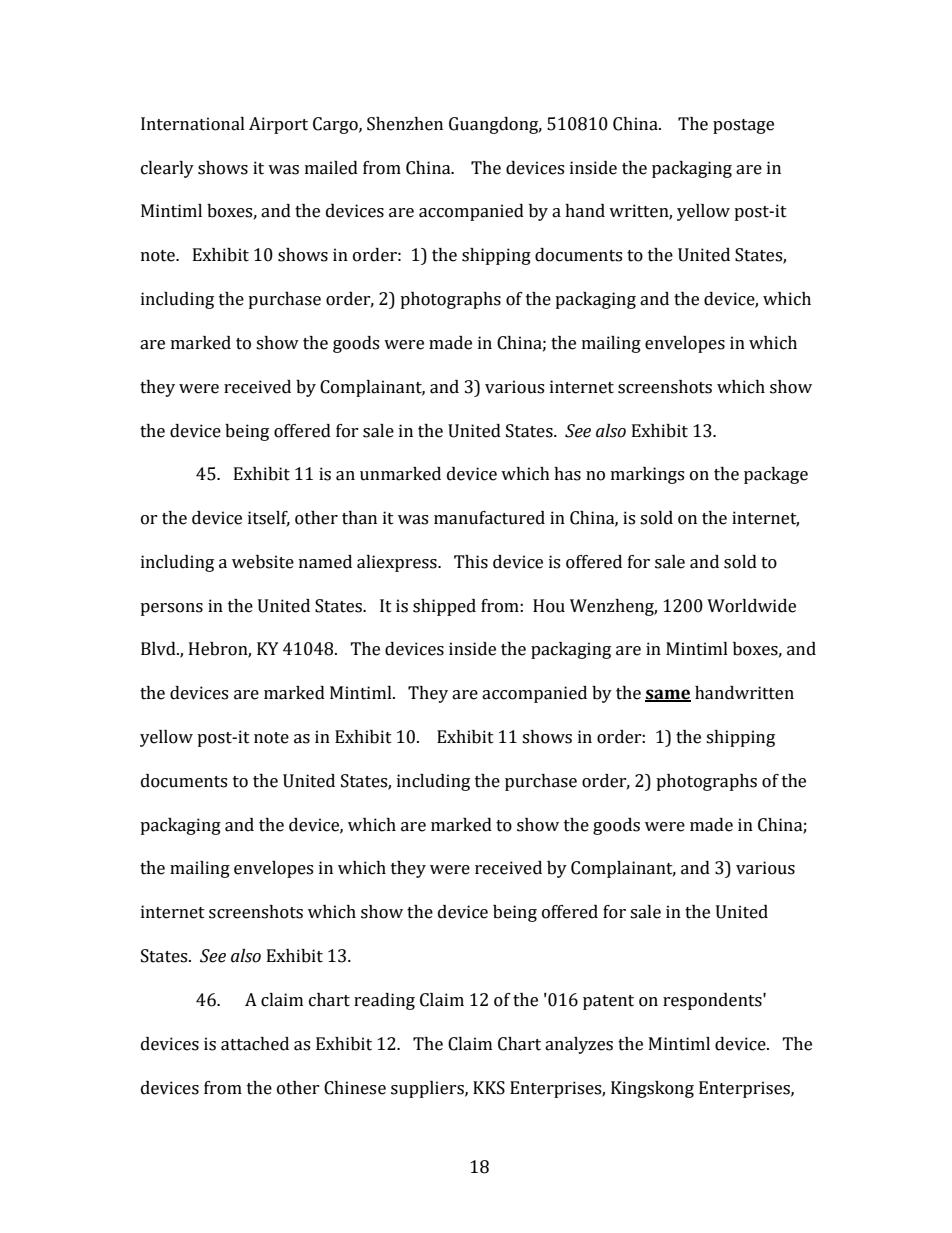 The height and width of the document is (1233, 952). What do you see at coordinates (751, 606) in the document?
I see `Worldwide` at bounding box center [751, 606].
